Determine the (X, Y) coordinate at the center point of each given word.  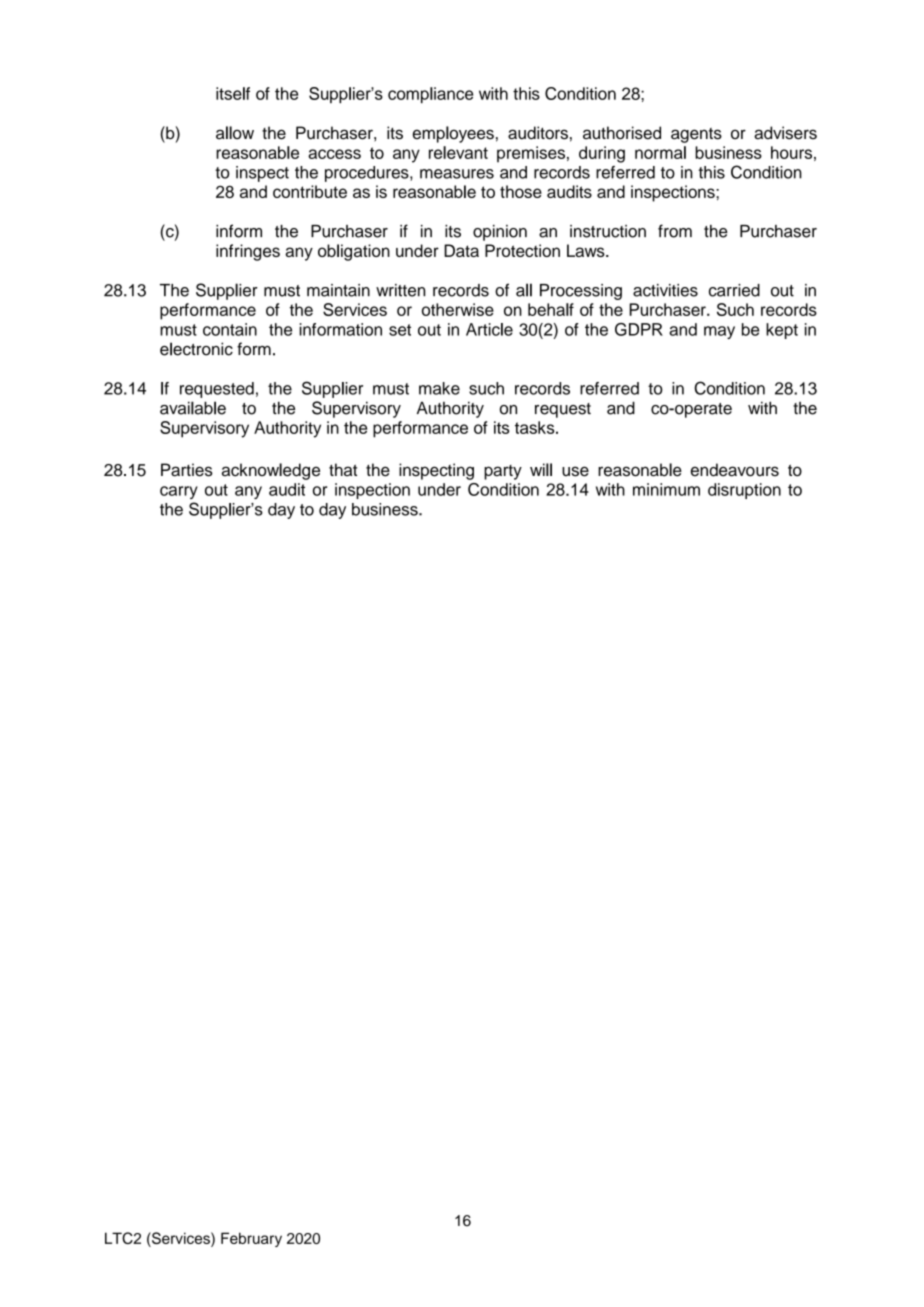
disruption (744, 491)
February (251, 1239)
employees (453, 134)
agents (696, 135)
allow (235, 133)
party (503, 472)
